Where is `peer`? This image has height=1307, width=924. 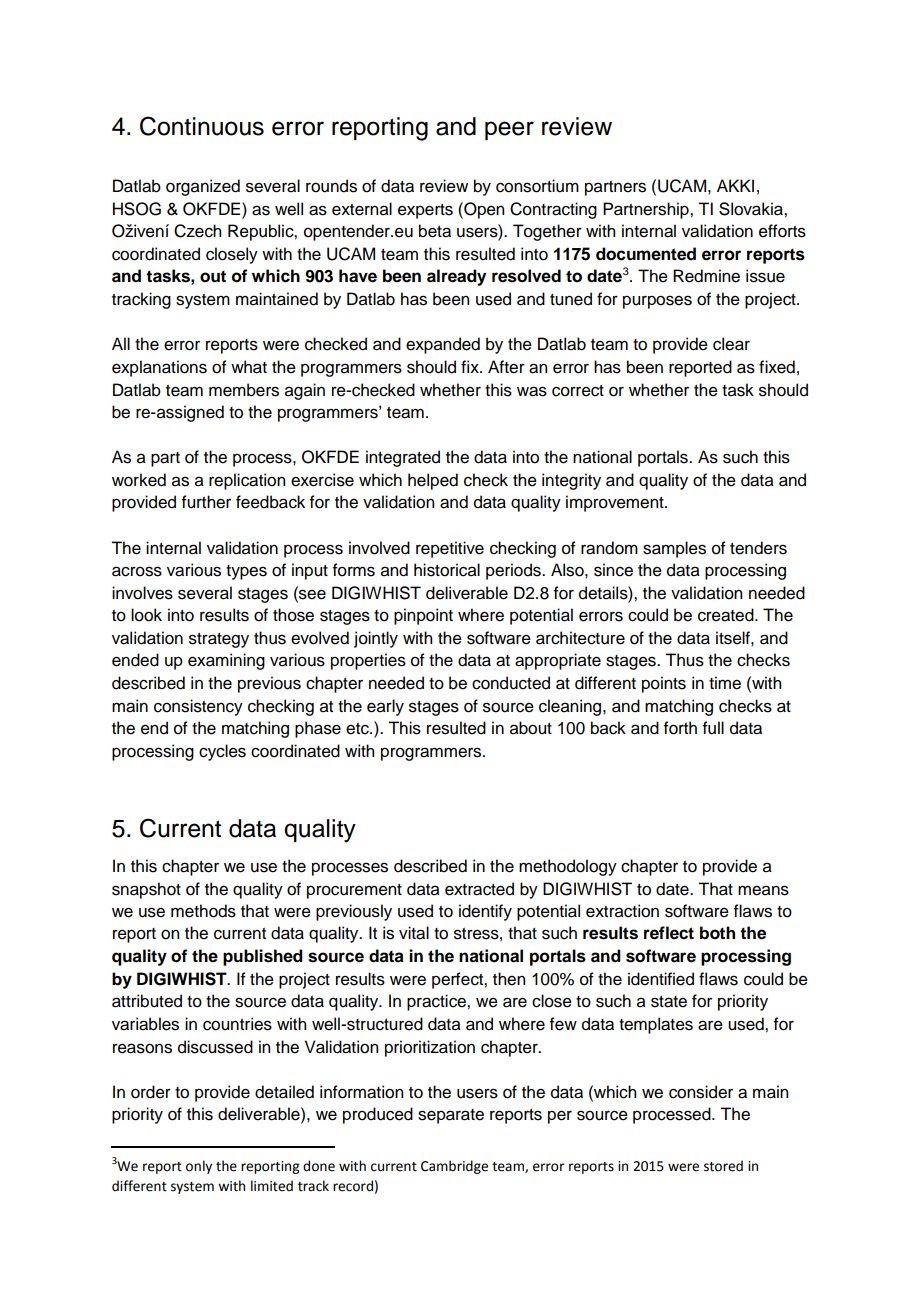
peer is located at coordinates (509, 130).
